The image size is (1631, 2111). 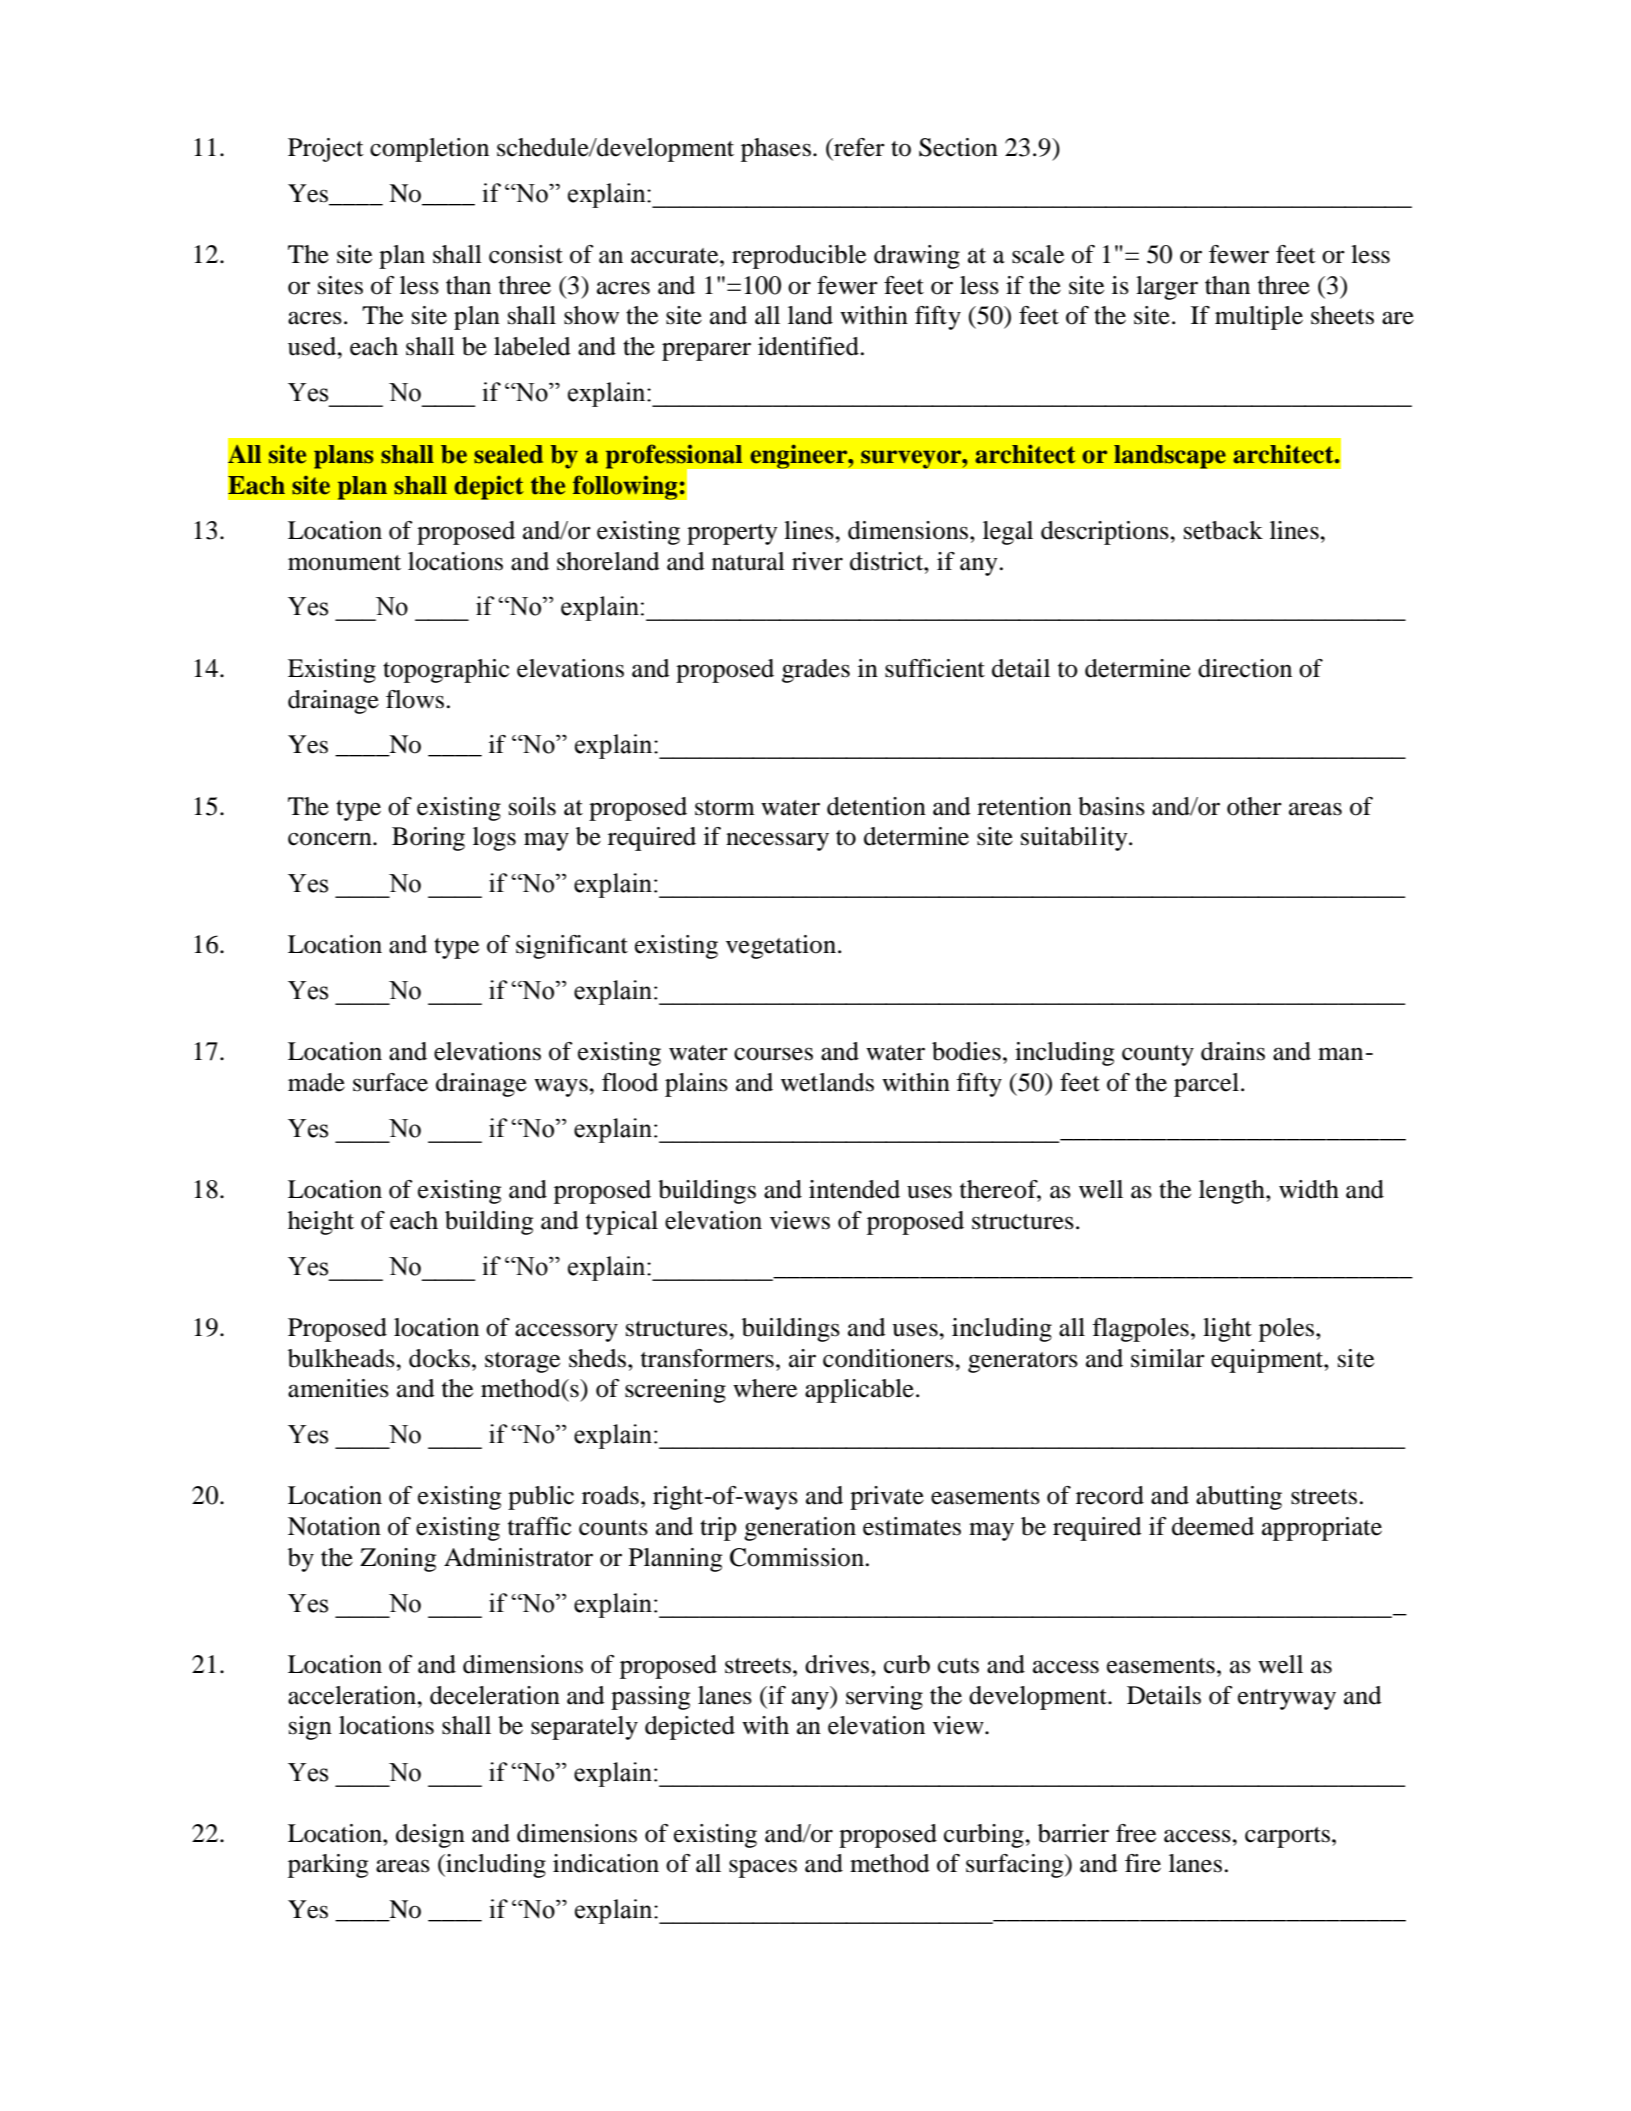 What do you see at coordinates (816, 671) in the screenshot?
I see `grades` at bounding box center [816, 671].
